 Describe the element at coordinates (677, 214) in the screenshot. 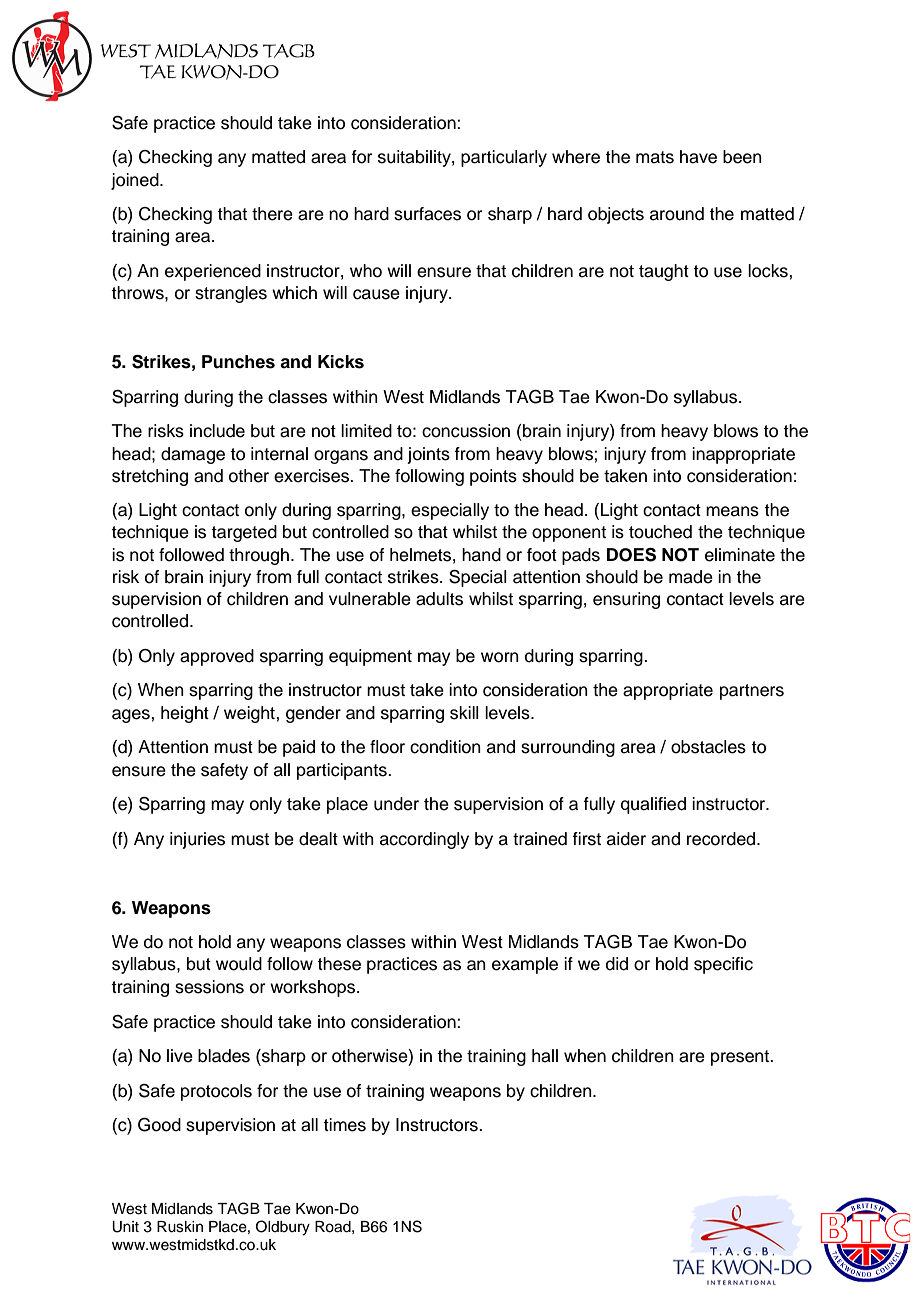

I see `around` at that location.
